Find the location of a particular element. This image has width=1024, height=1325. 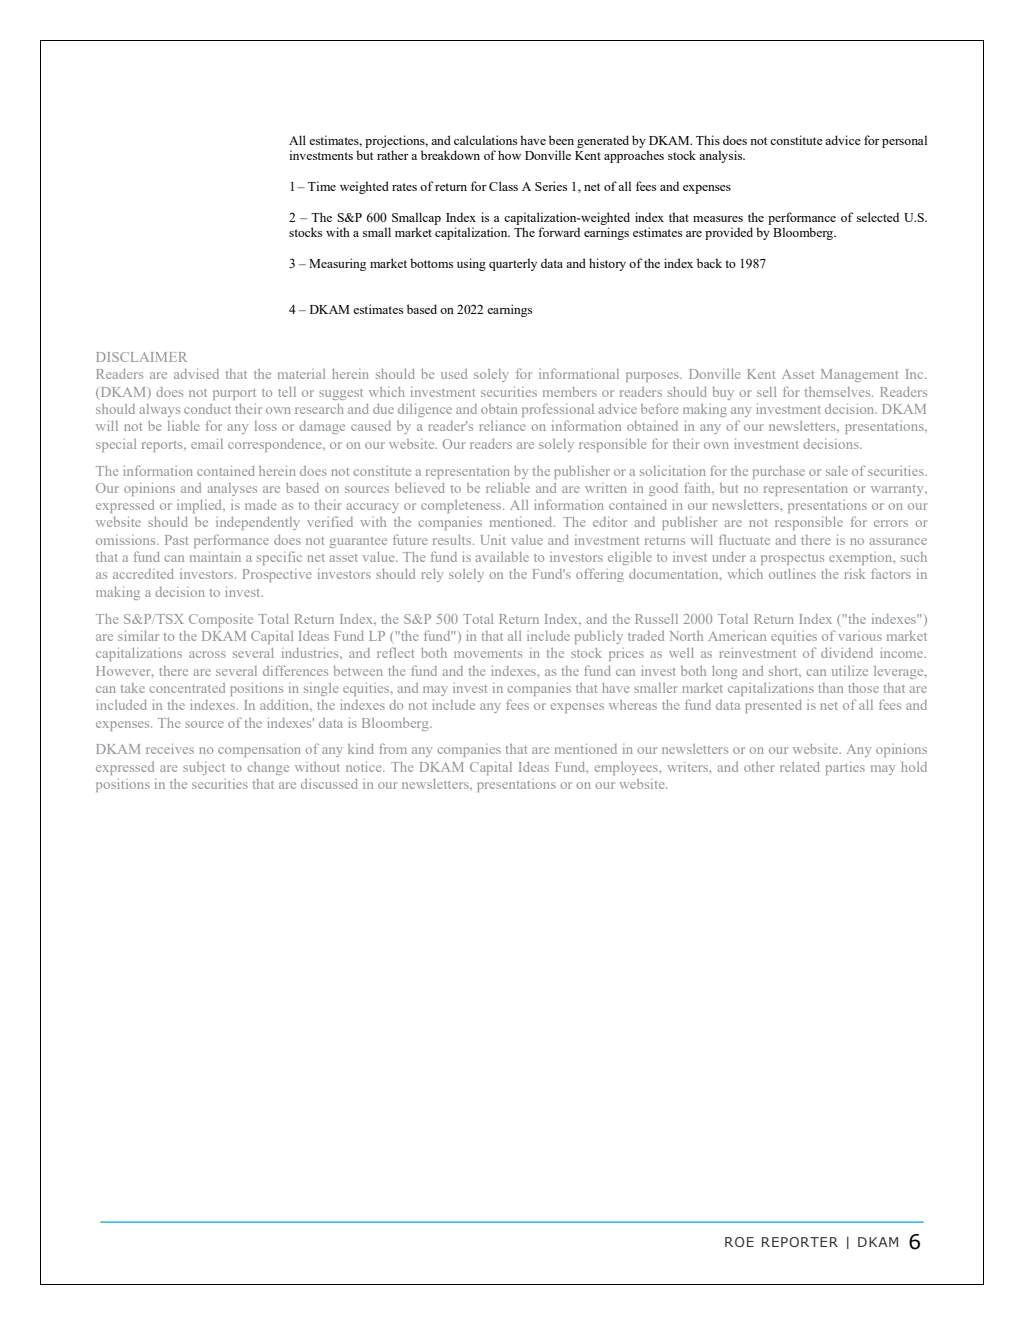

movements is located at coordinates (488, 654).
